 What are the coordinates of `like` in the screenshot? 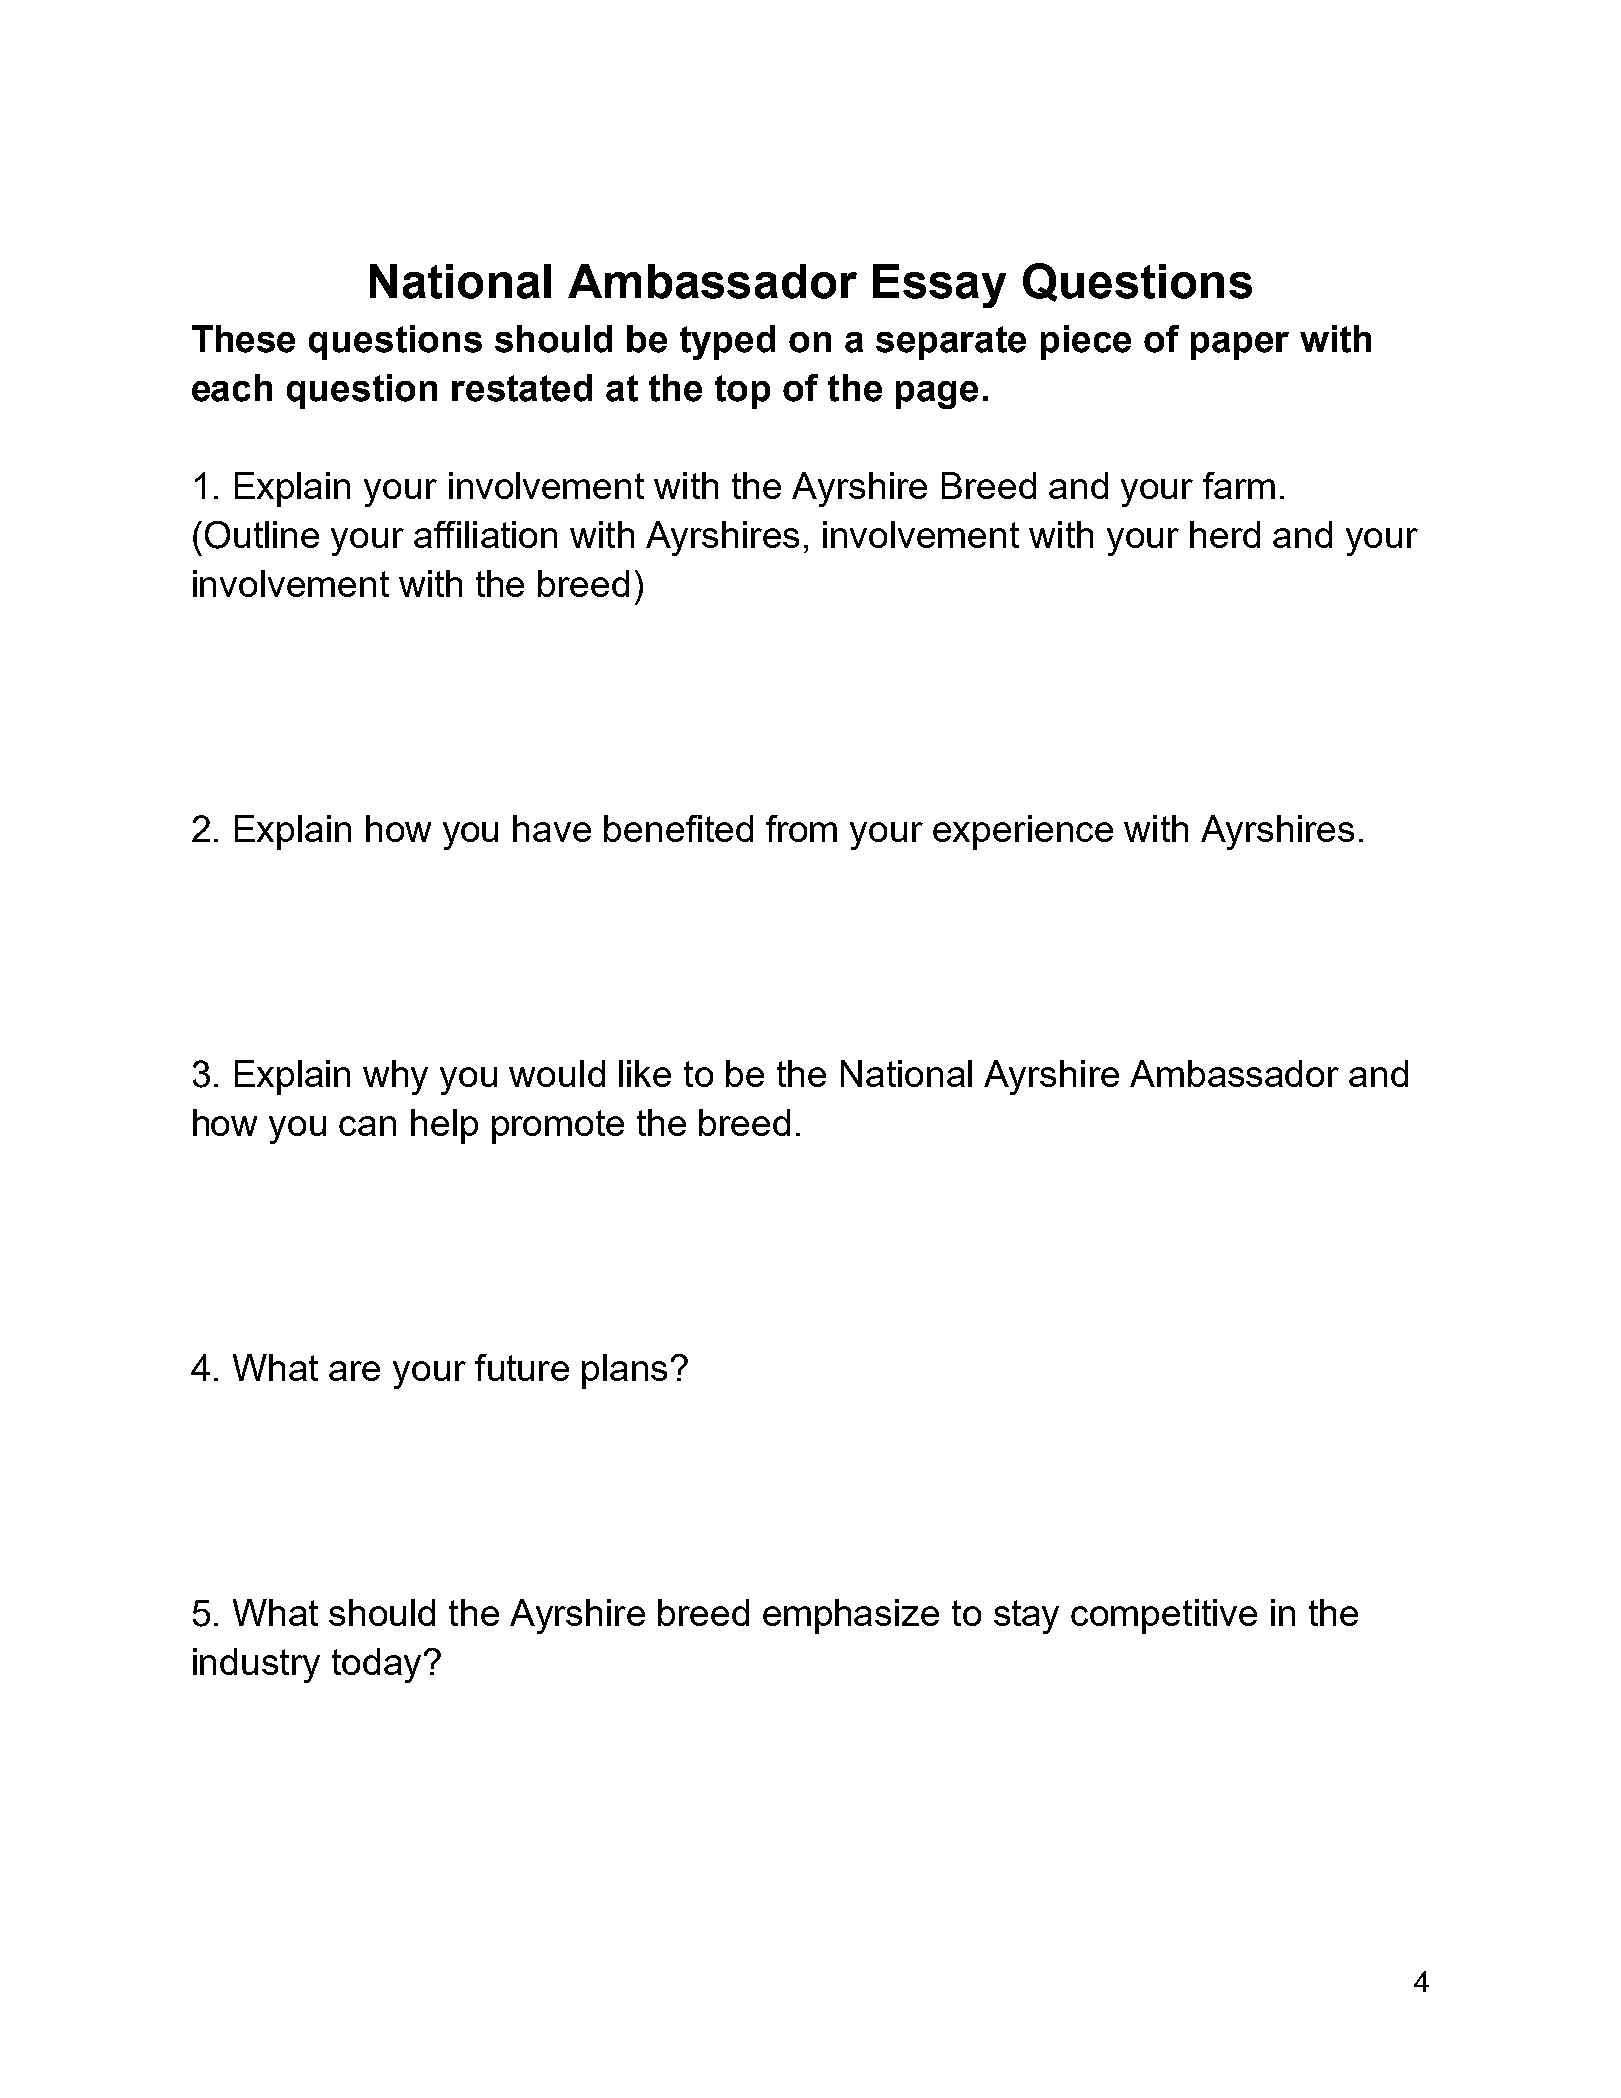 It's located at (645, 1073).
